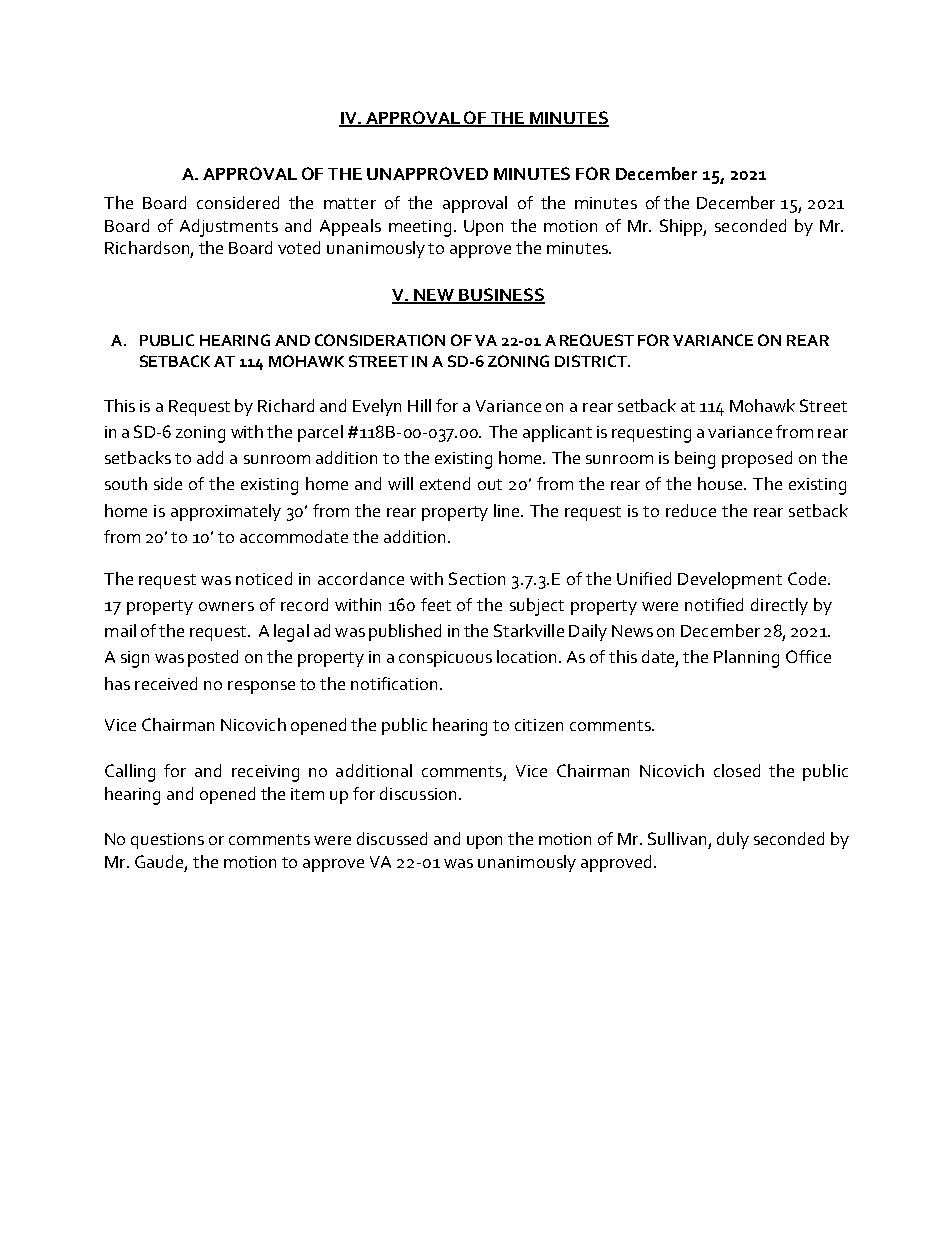 The height and width of the image is (1233, 952). I want to click on parcel, so click(320, 433).
